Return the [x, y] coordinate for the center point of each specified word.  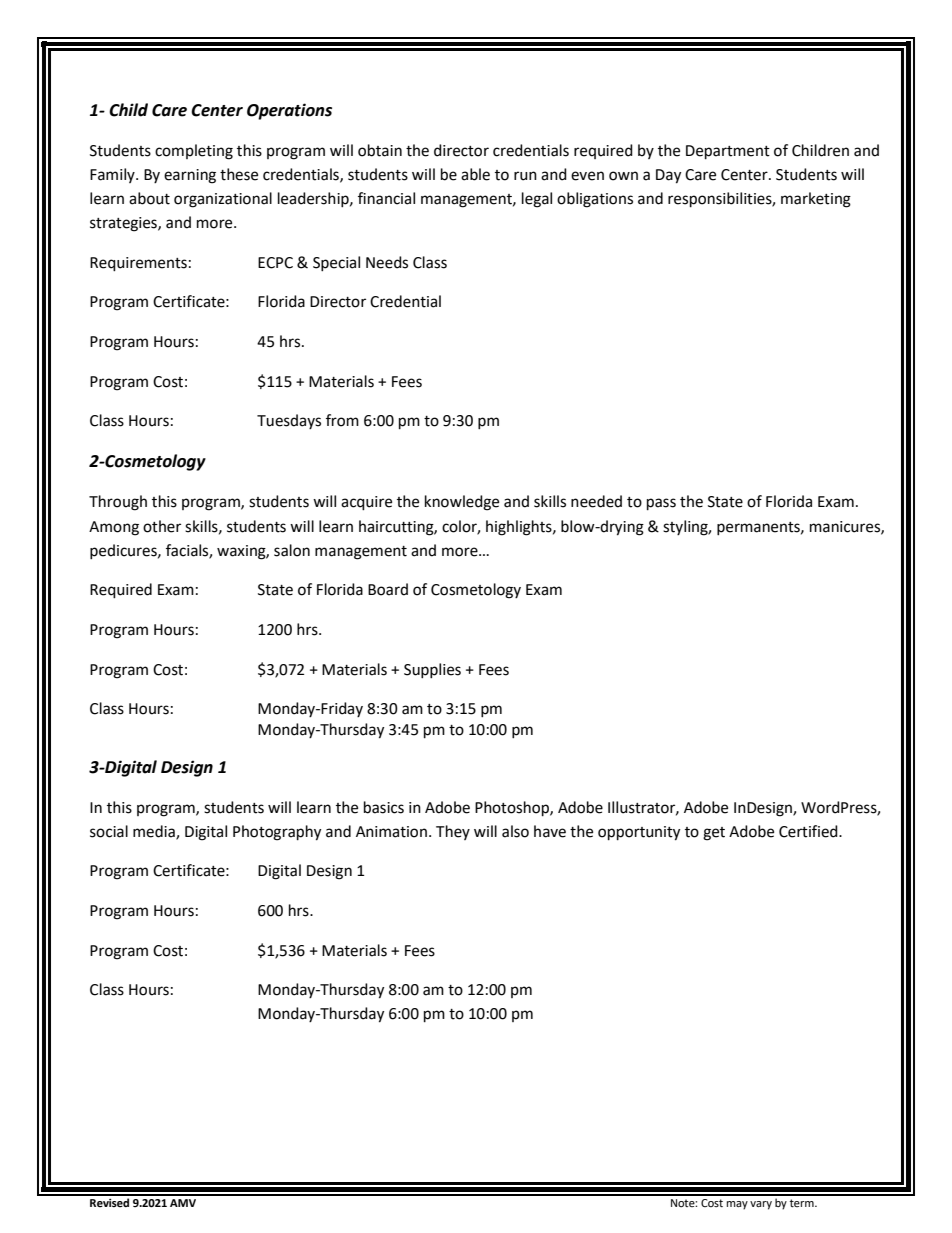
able [475, 174]
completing [194, 152]
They [453, 832]
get [714, 834]
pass [661, 504]
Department [728, 152]
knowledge [462, 503]
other [162, 526]
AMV [183, 1203]
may [737, 1205]
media [155, 832]
